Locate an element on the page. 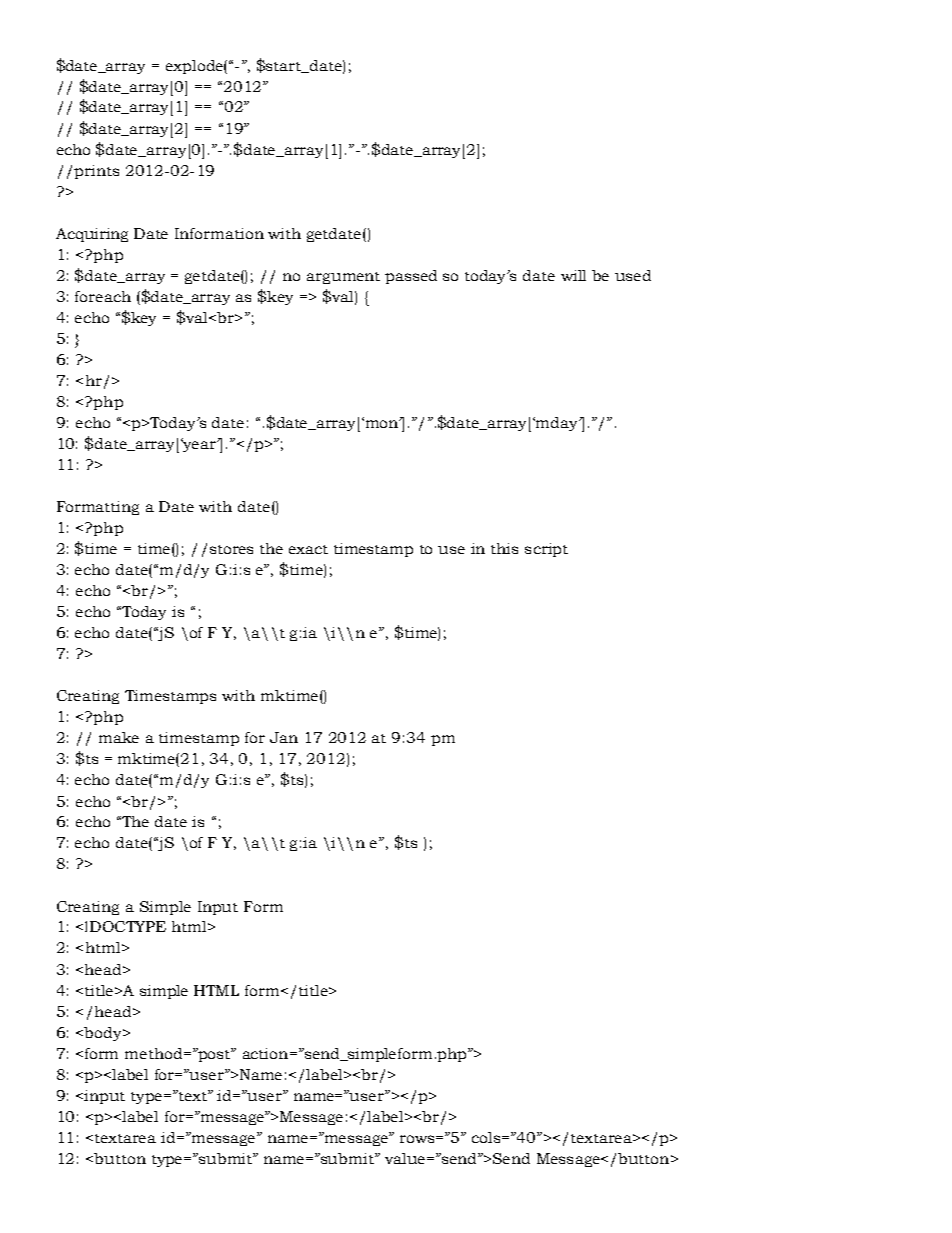  stores is located at coordinates (231, 549).
